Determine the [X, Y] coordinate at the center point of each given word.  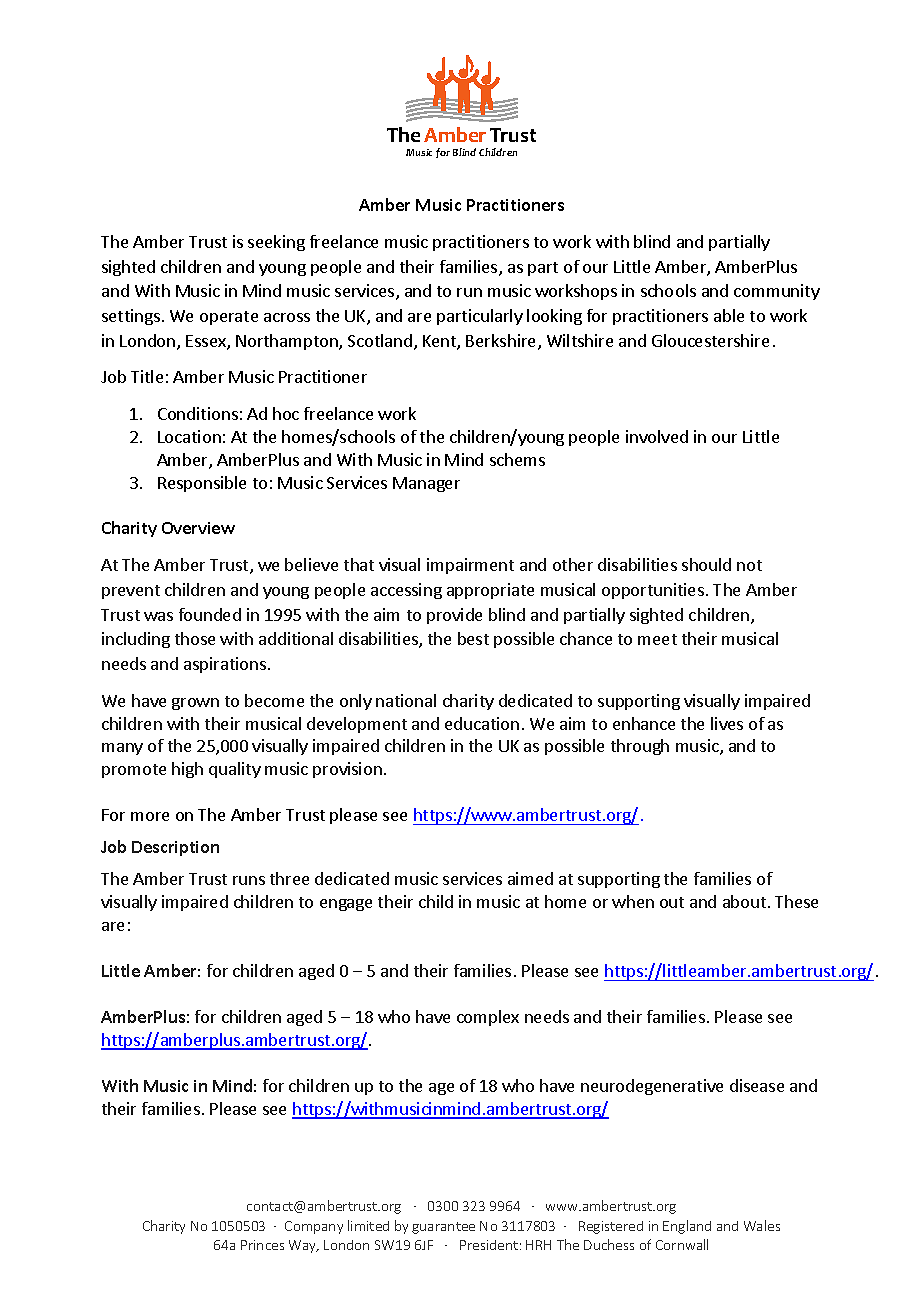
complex [488, 1018]
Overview [198, 528]
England [687, 1227]
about [744, 901]
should [706, 564]
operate [229, 318]
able [729, 315]
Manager [426, 484]
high [187, 770]
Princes [262, 1245]
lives [727, 723]
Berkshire [502, 342]
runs [249, 880]
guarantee [443, 1228]
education [482, 723]
